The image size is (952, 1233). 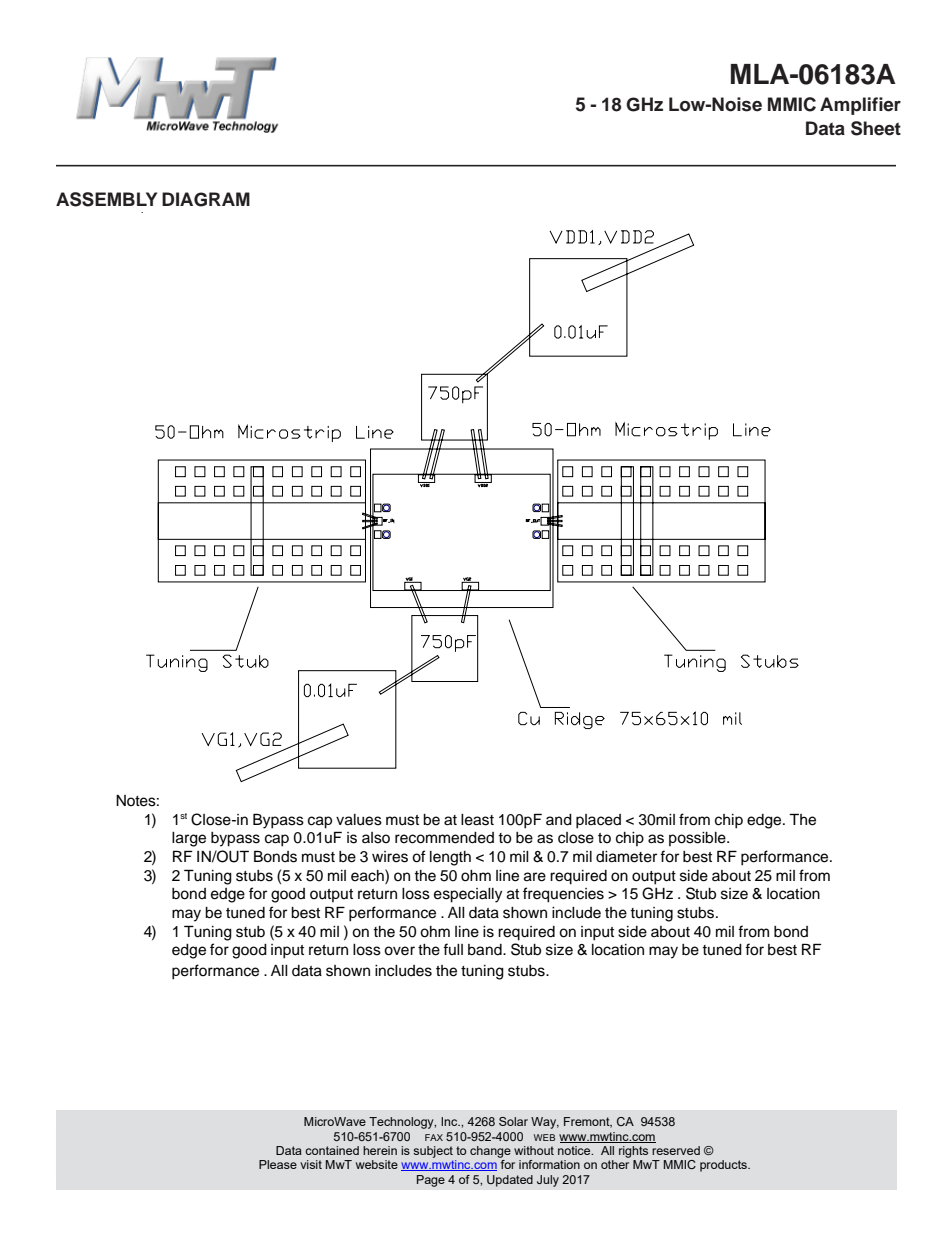 What do you see at coordinates (876, 128) in the screenshot?
I see `Sheet` at bounding box center [876, 128].
